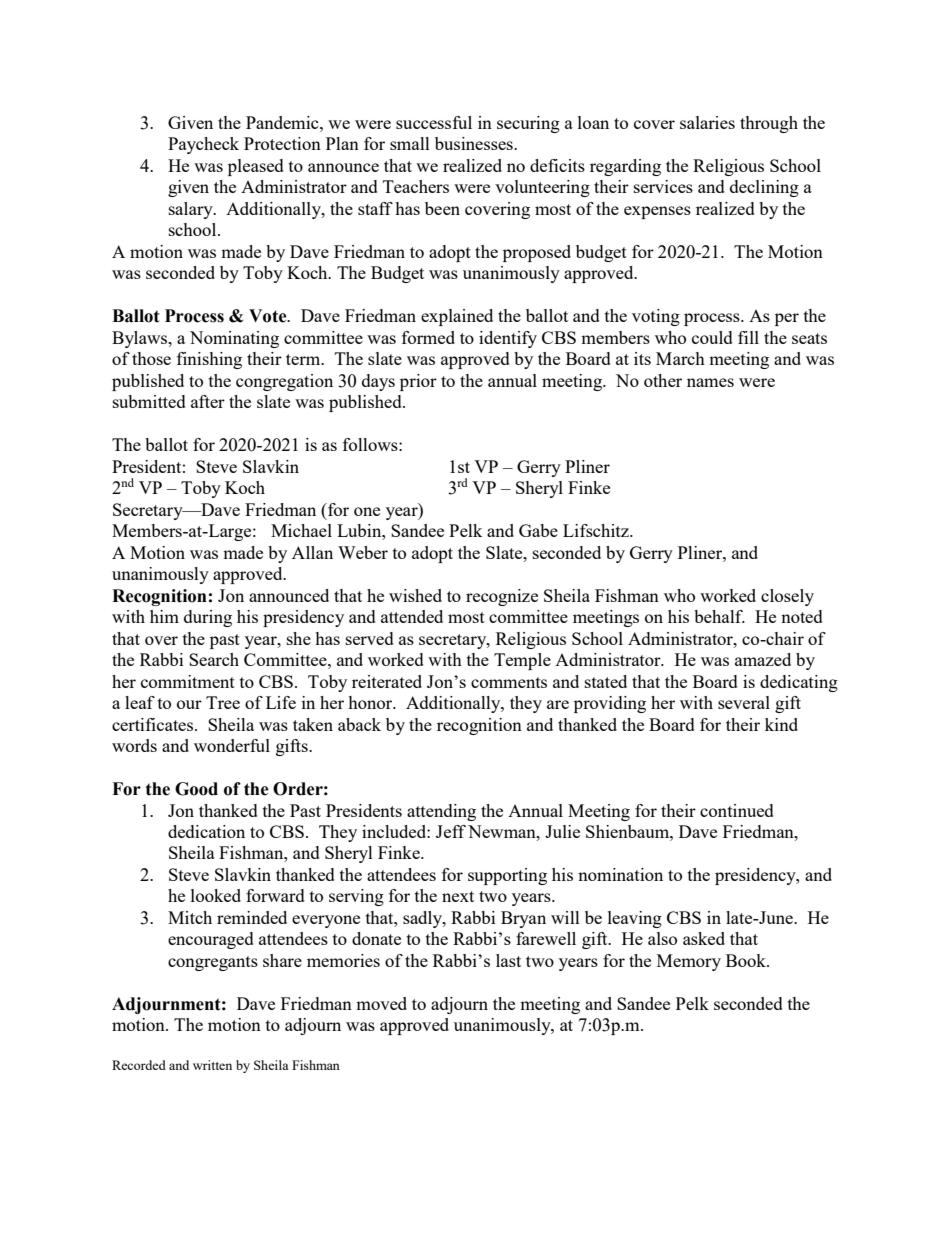  I want to click on wonderful, so click(232, 745).
